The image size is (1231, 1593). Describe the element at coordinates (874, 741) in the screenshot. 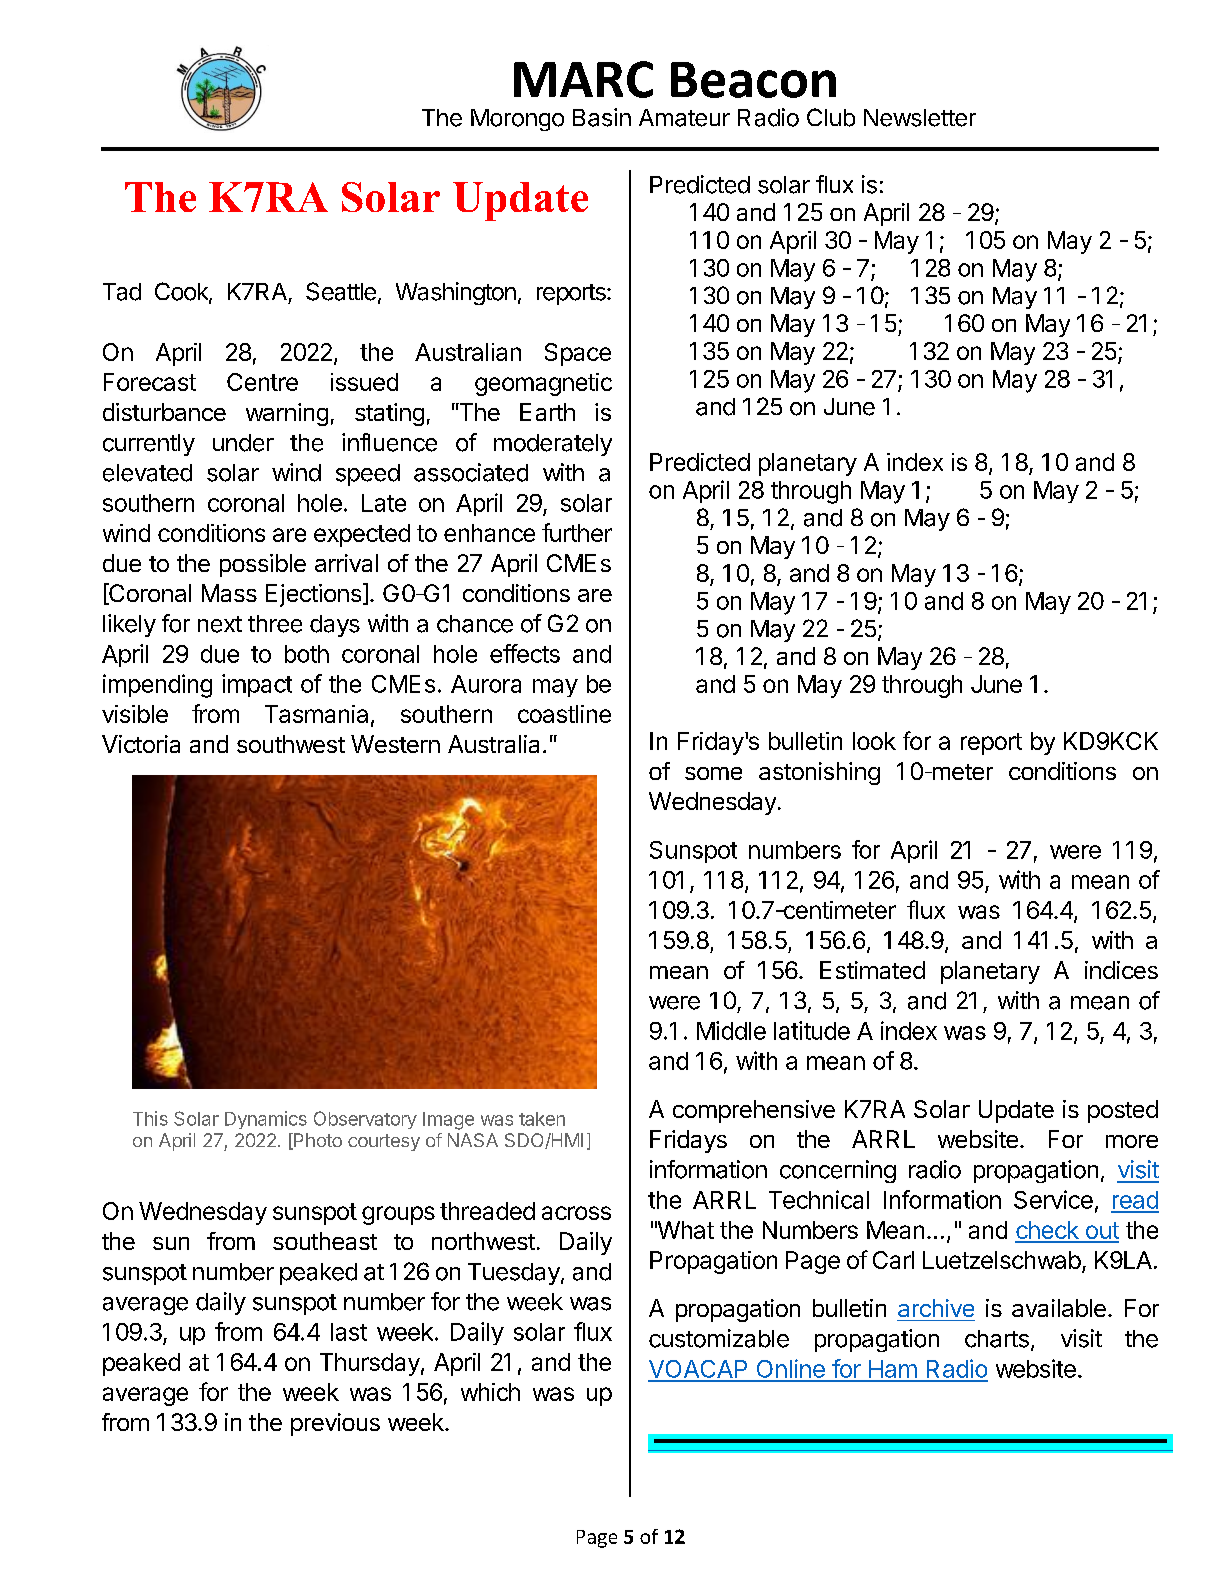

I see `look` at that location.
